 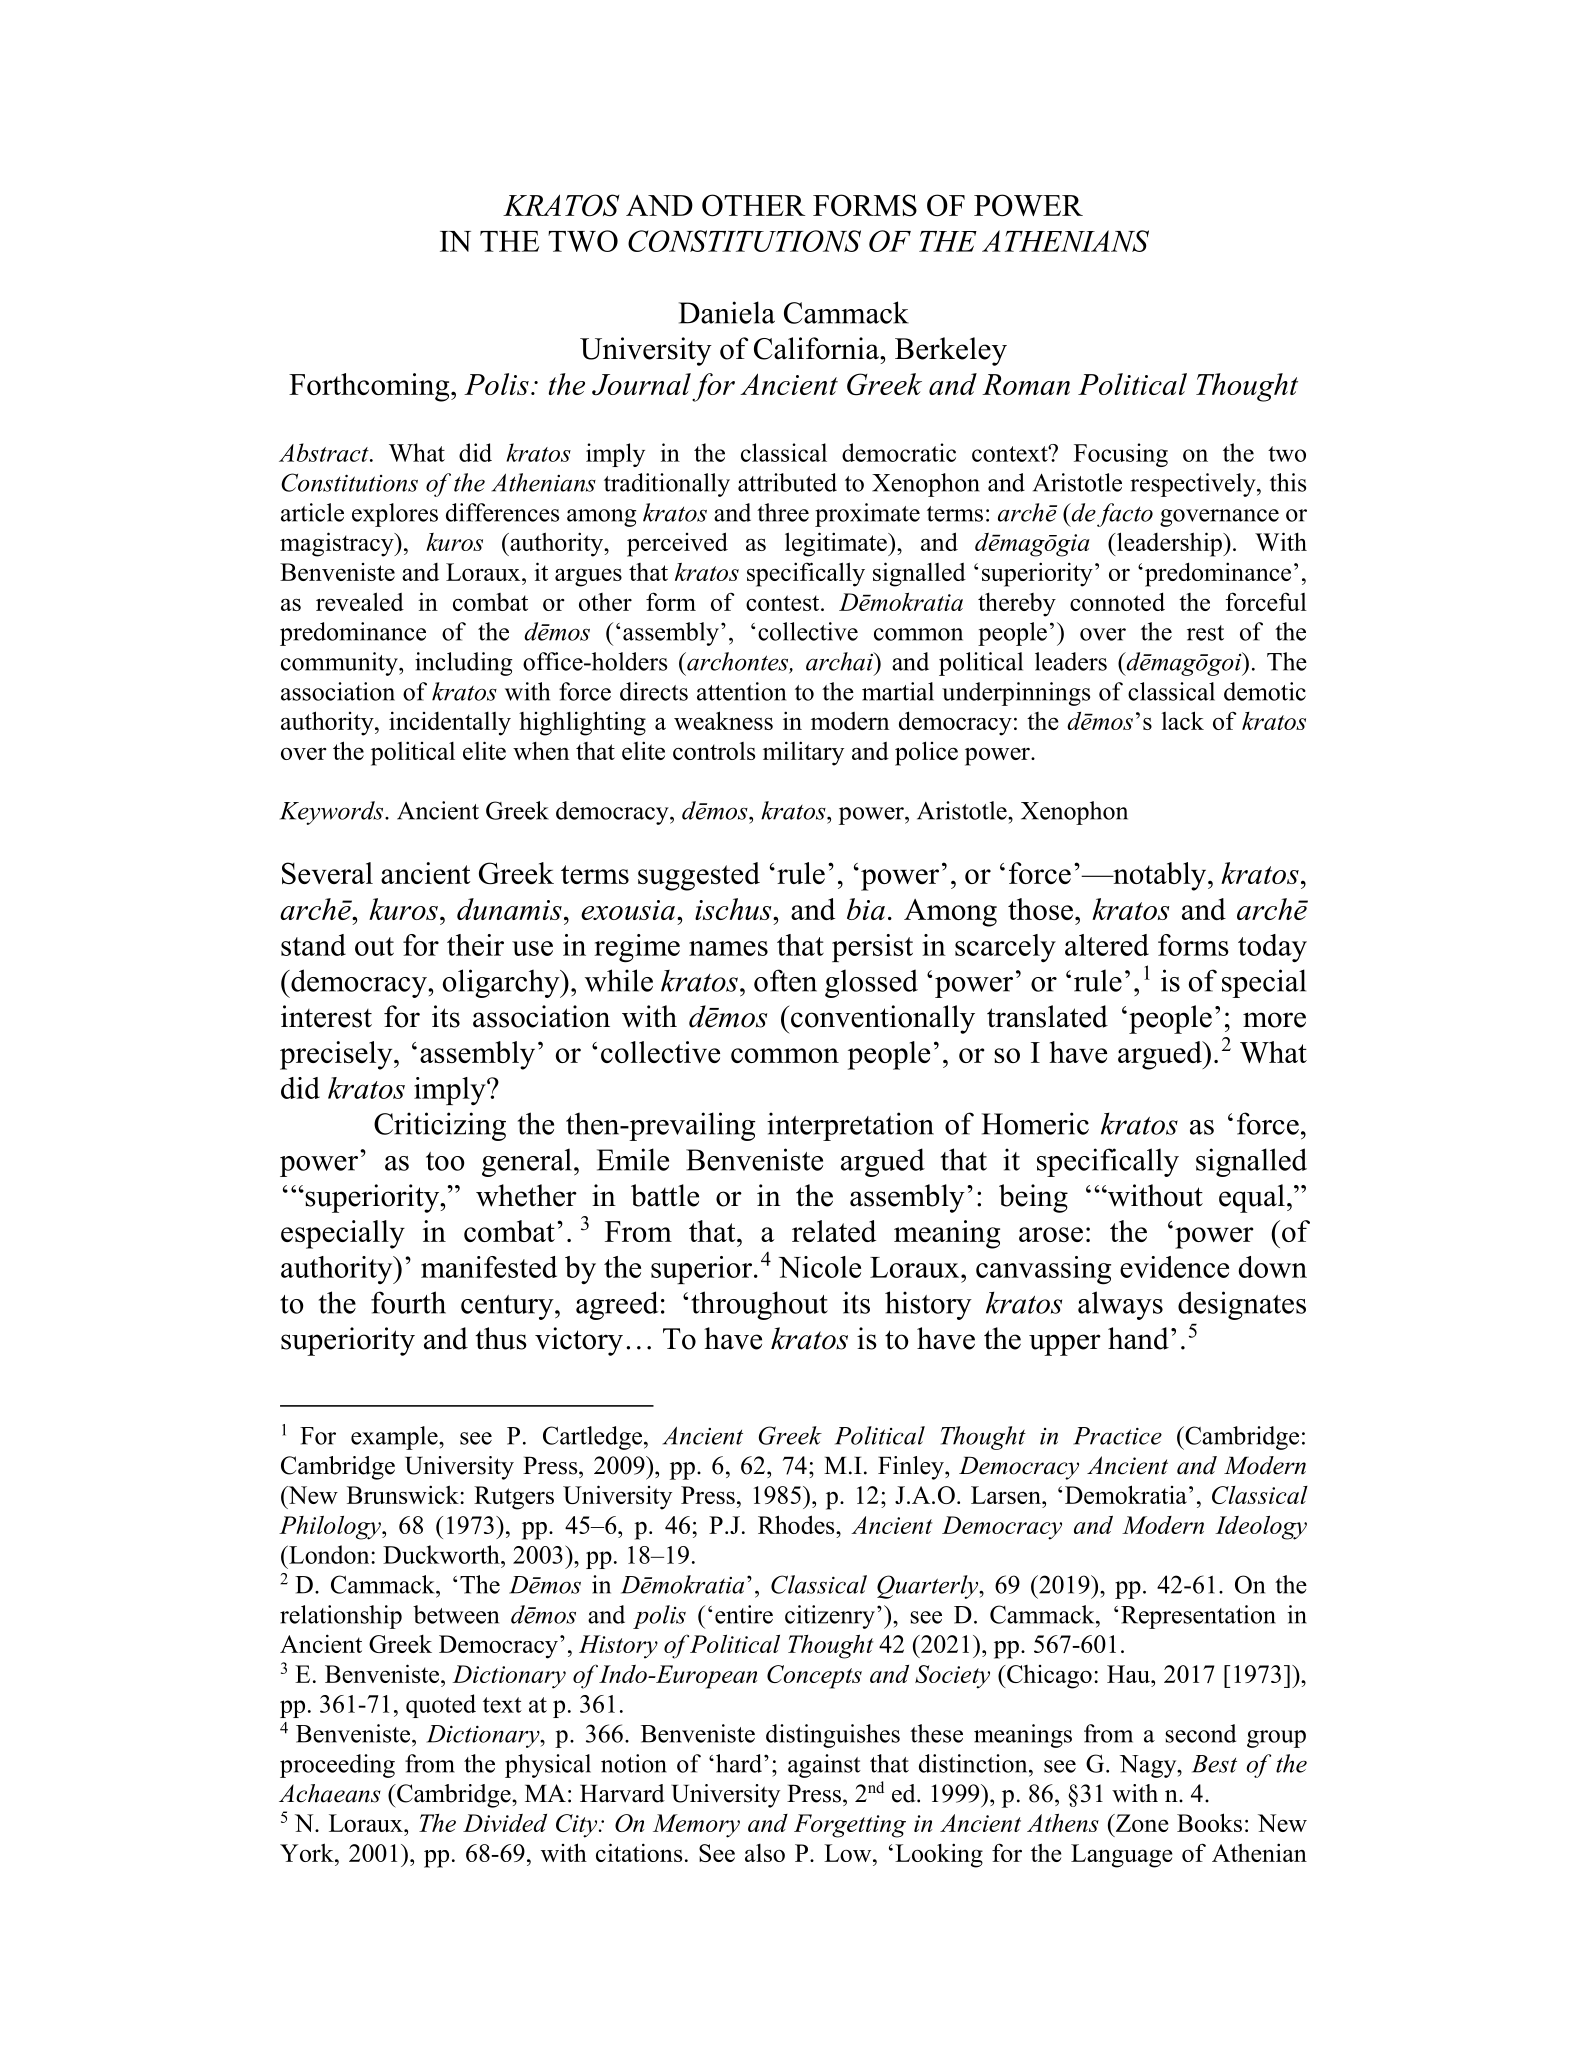 What do you see at coordinates (1182, 720) in the screenshot?
I see `lack` at bounding box center [1182, 720].
